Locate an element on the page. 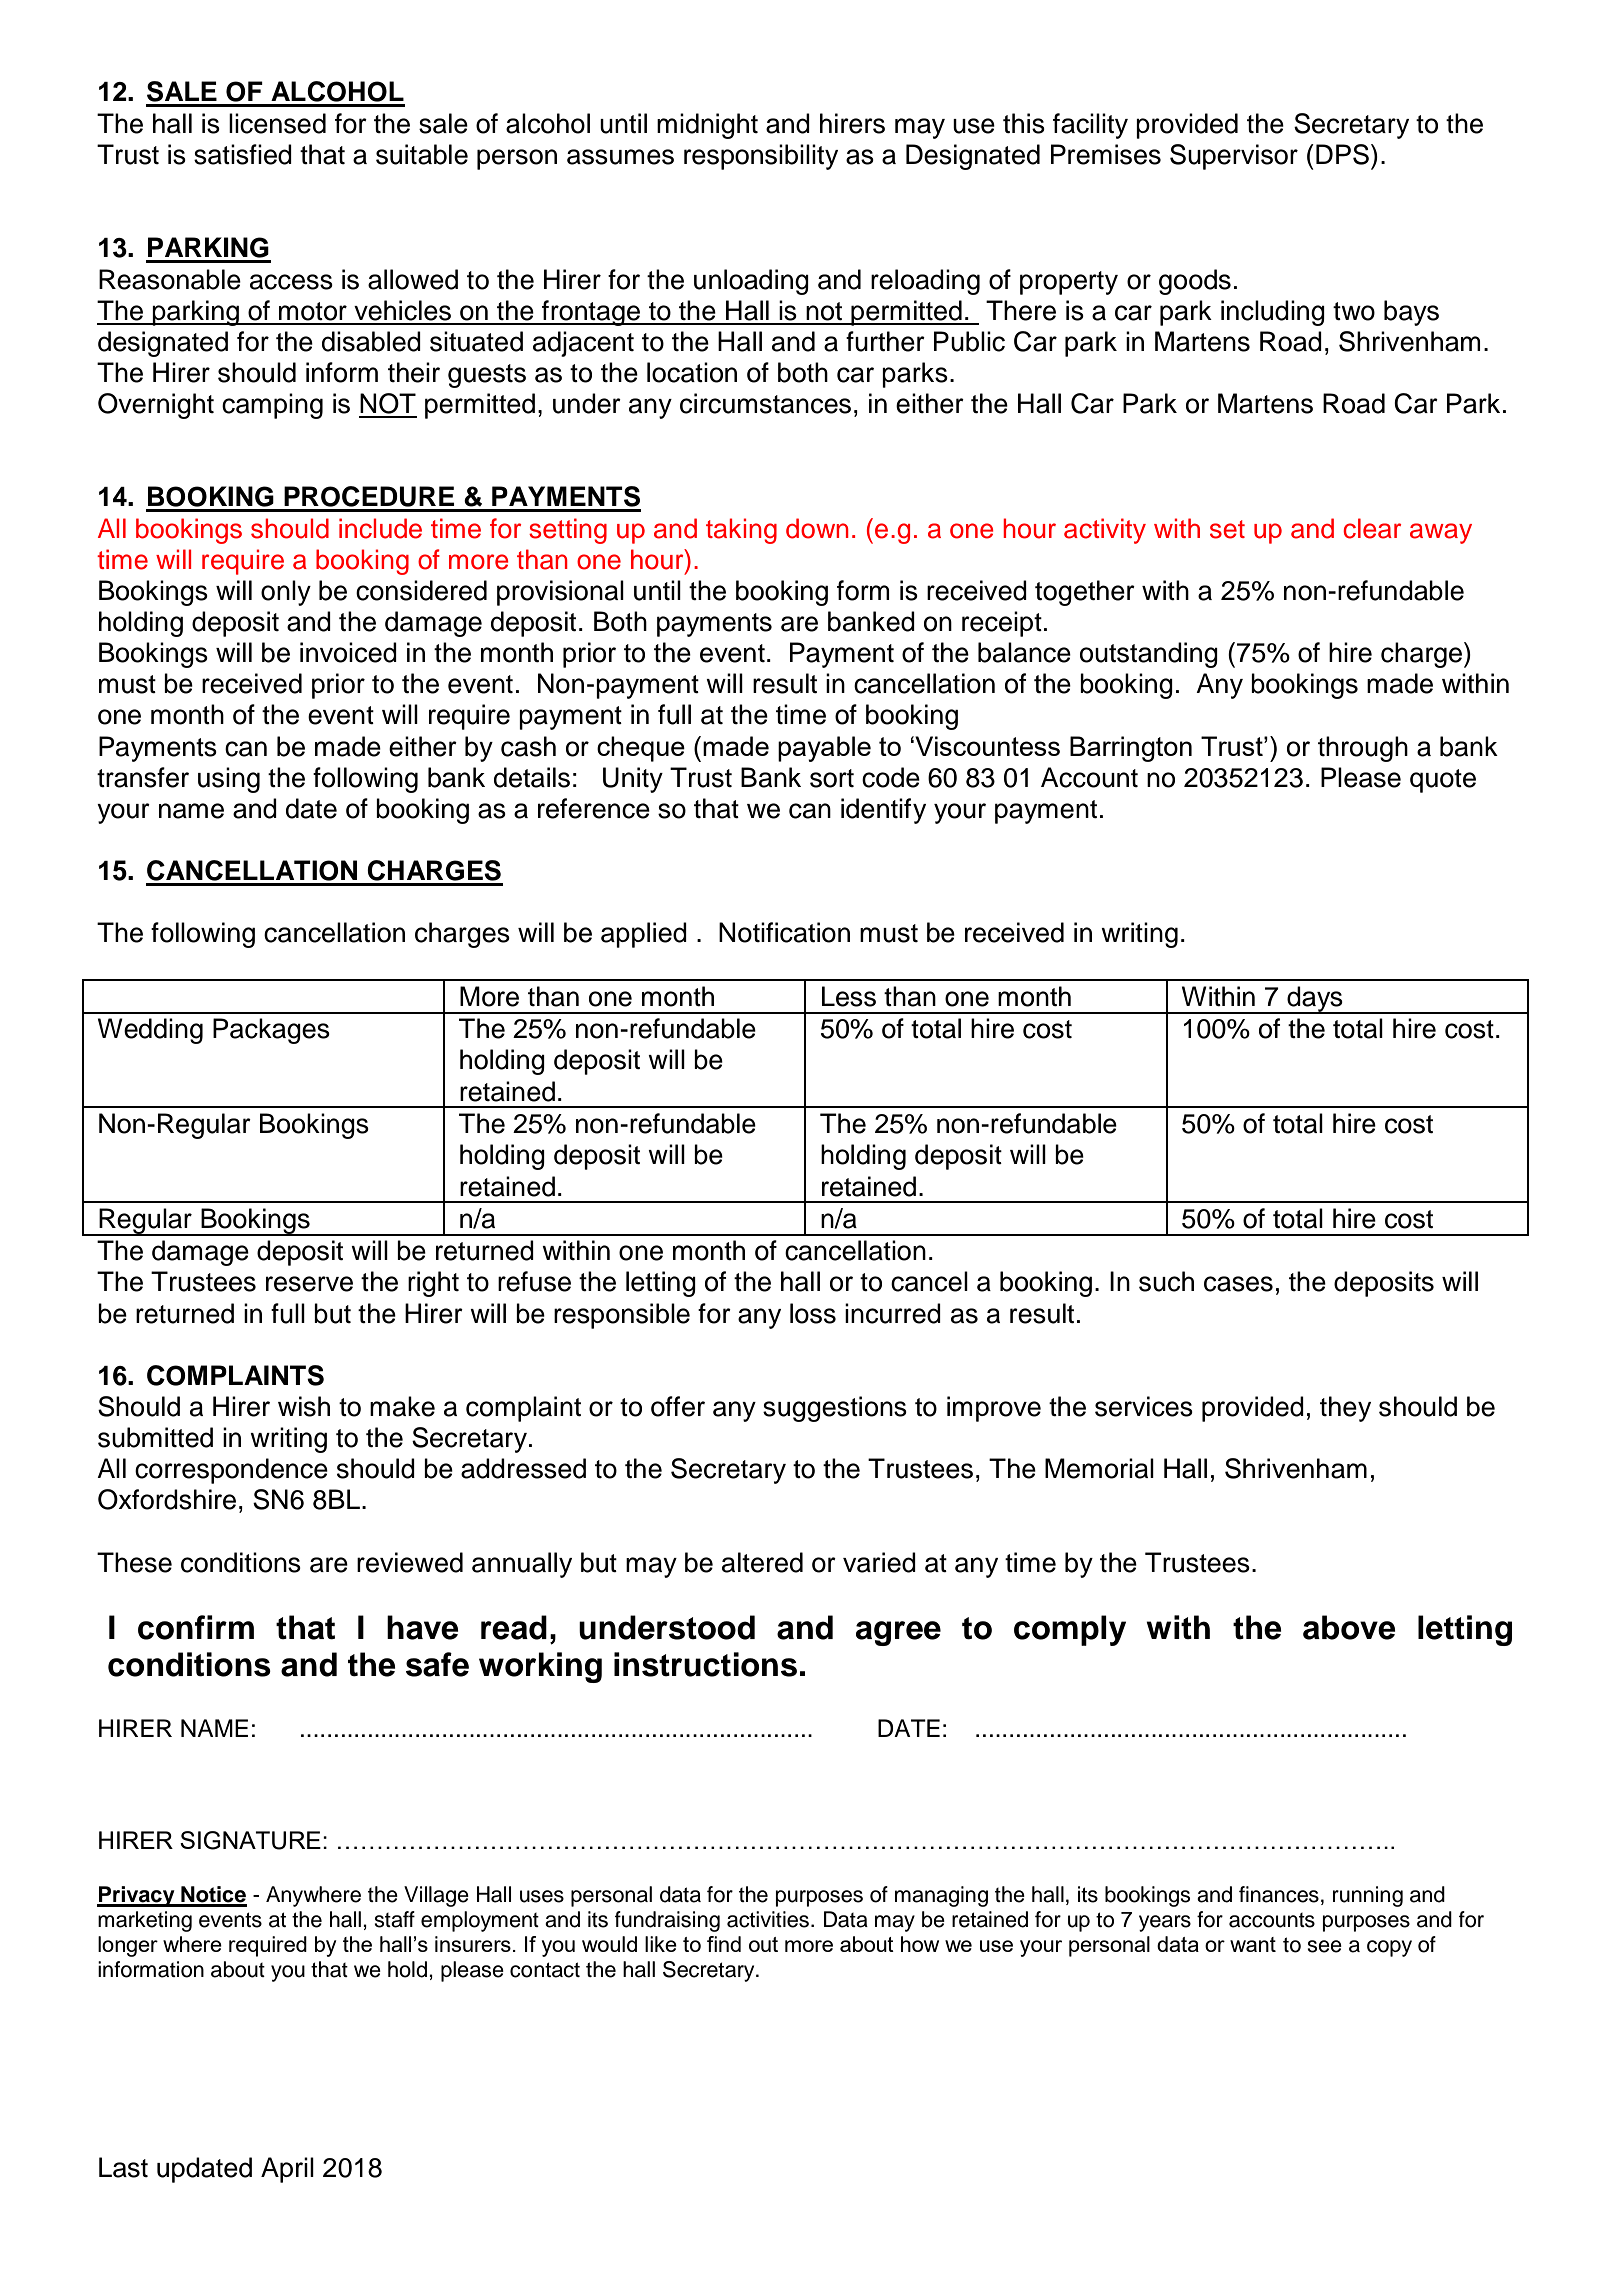  satisfied is located at coordinates (243, 154).
